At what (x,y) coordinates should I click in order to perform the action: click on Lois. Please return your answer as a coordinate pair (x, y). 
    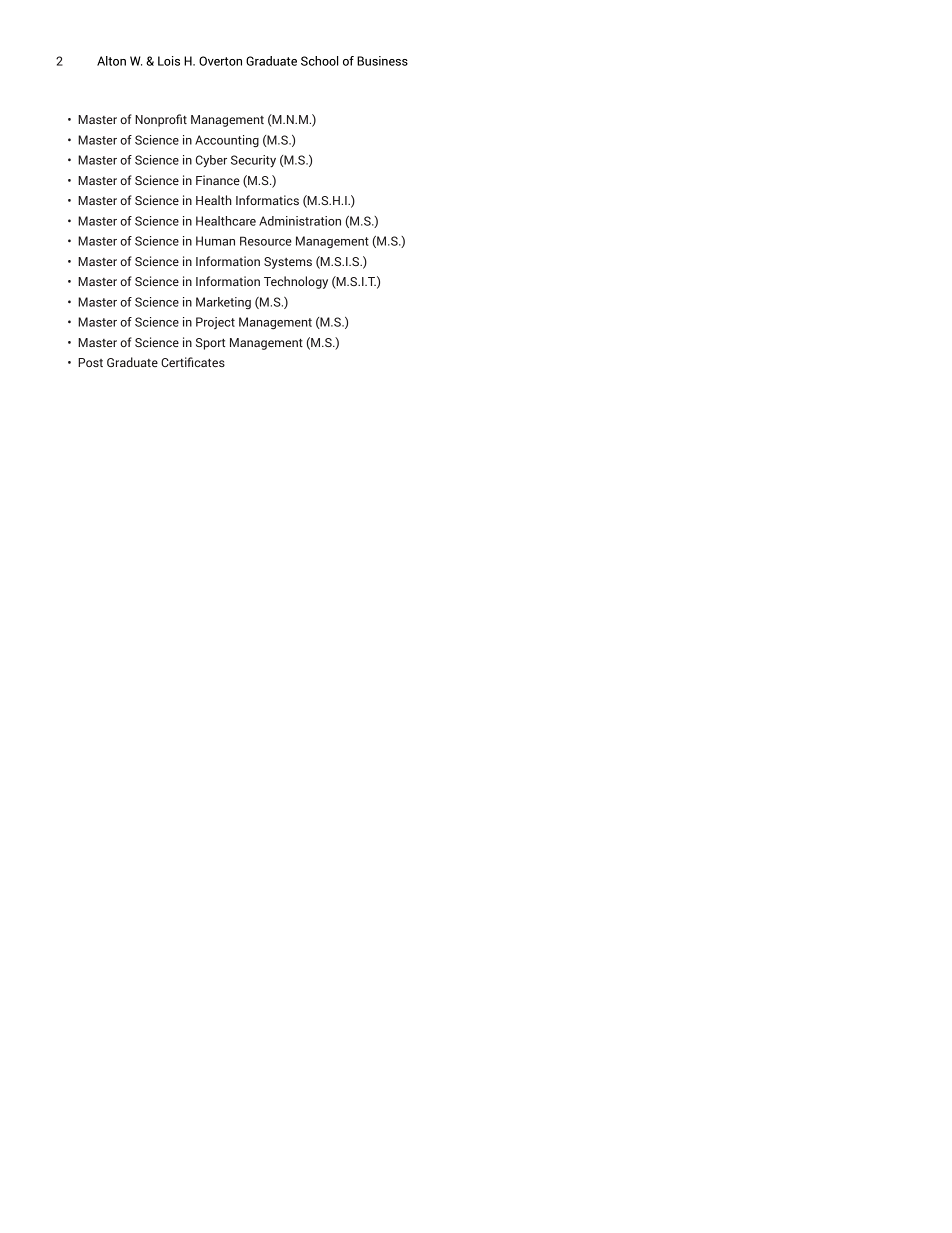
    Looking at the image, I should click on (169, 61).
